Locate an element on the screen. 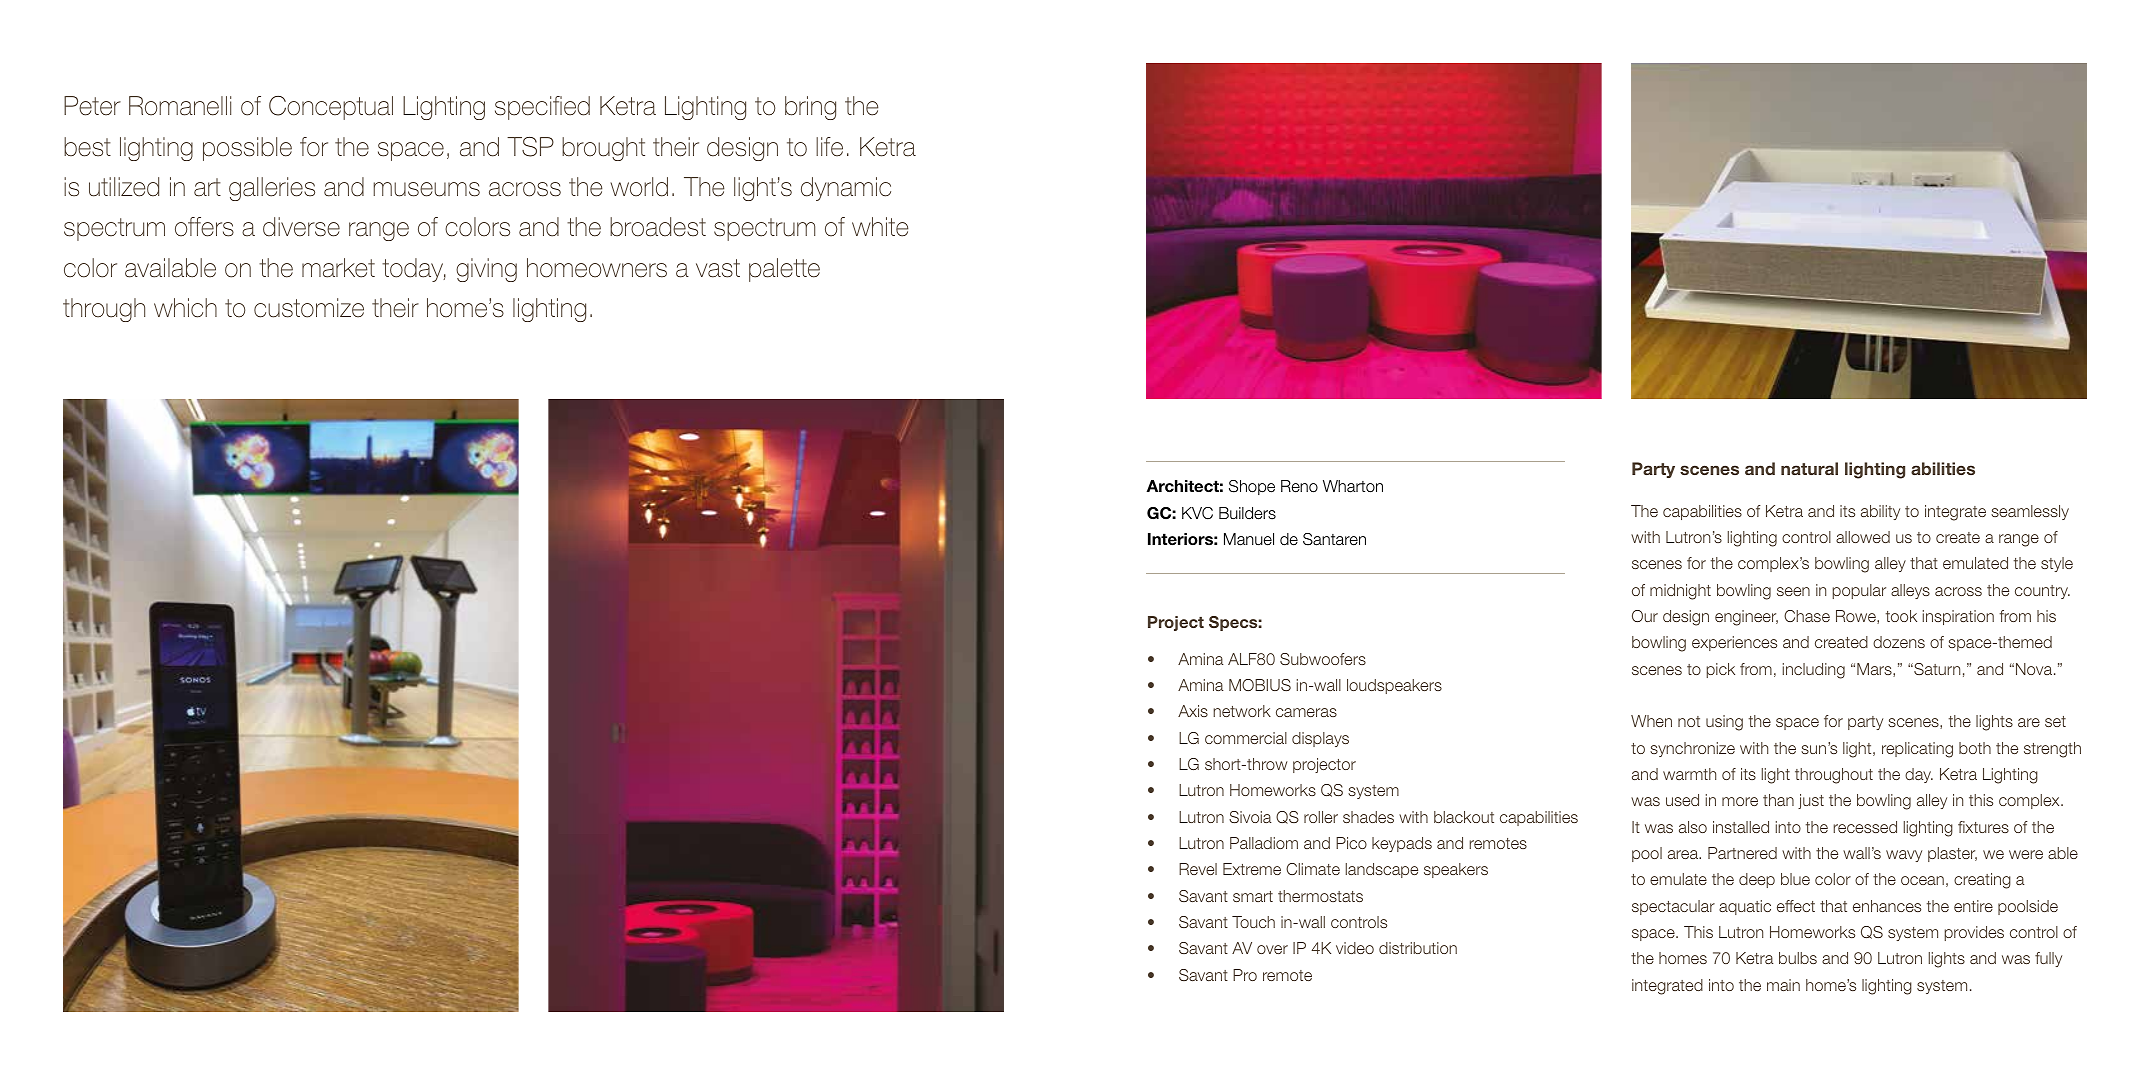 This screenshot has width=2150, height=1075. bulbs is located at coordinates (1798, 958).
